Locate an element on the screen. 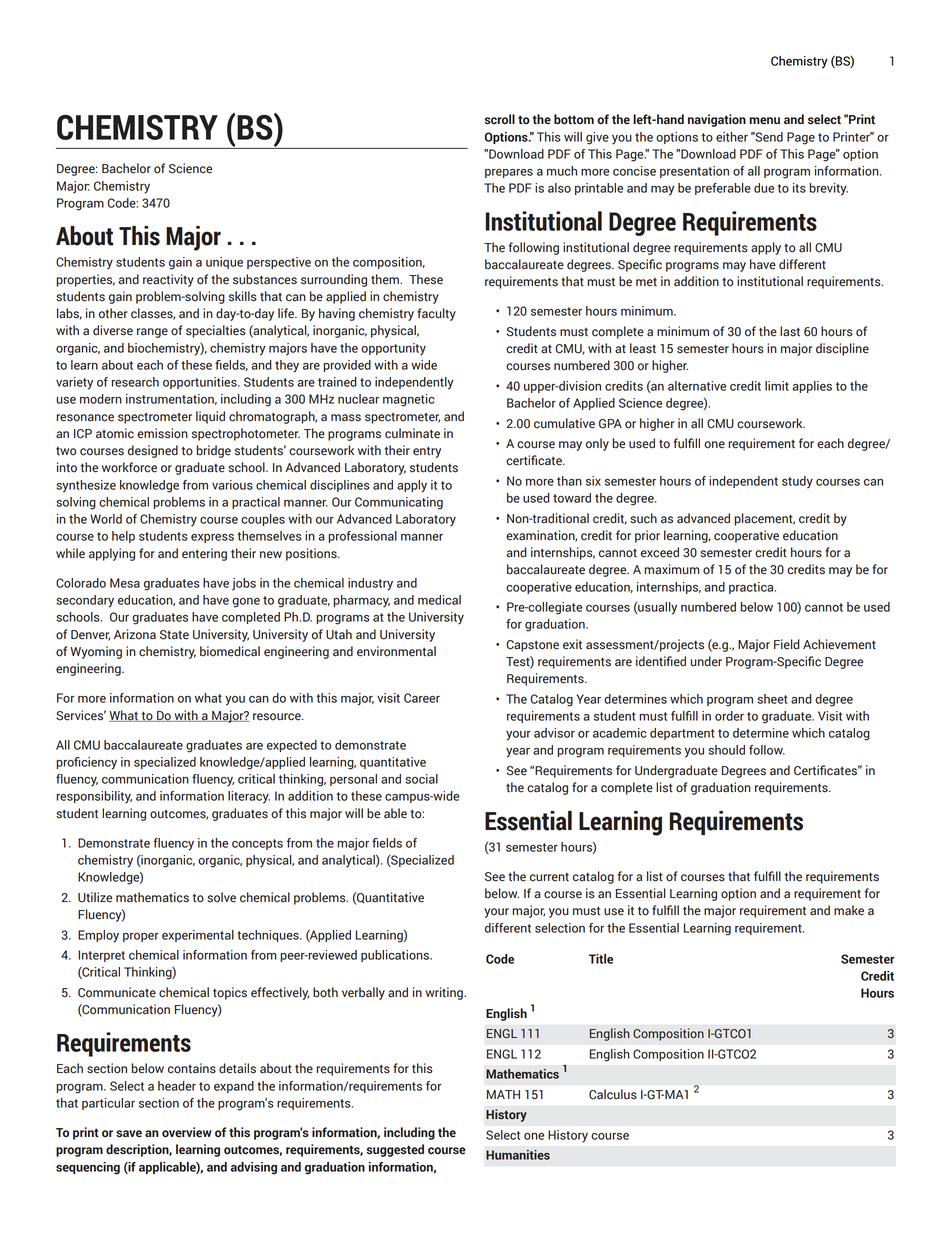 This screenshot has width=952, height=1233. overview is located at coordinates (187, 1132).
